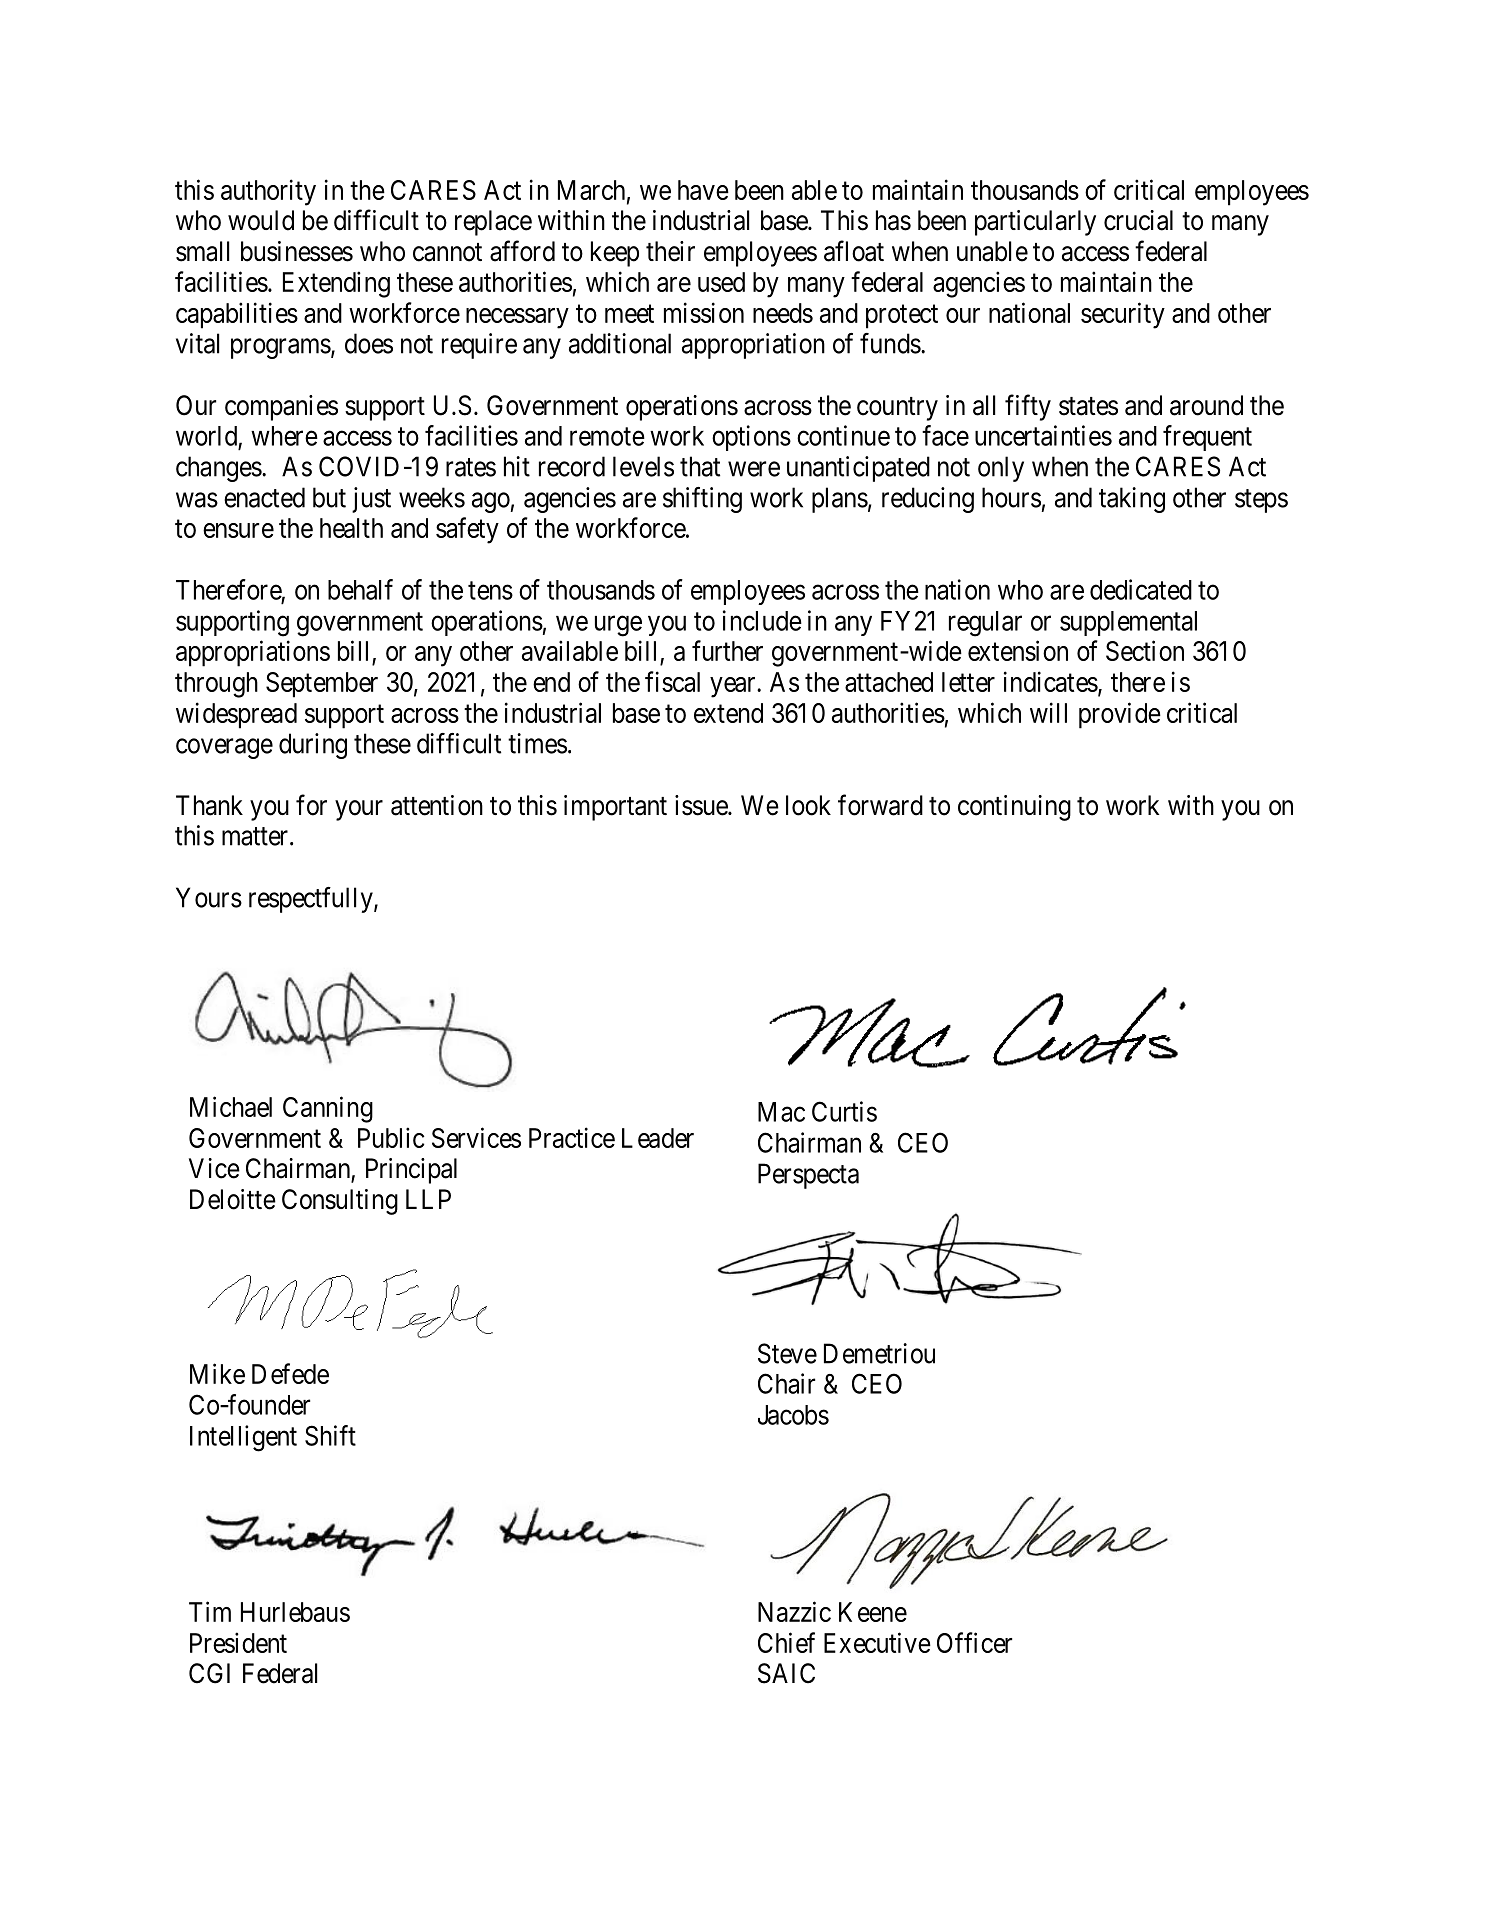 The image size is (1488, 1926). I want to click on their, so click(670, 251).
